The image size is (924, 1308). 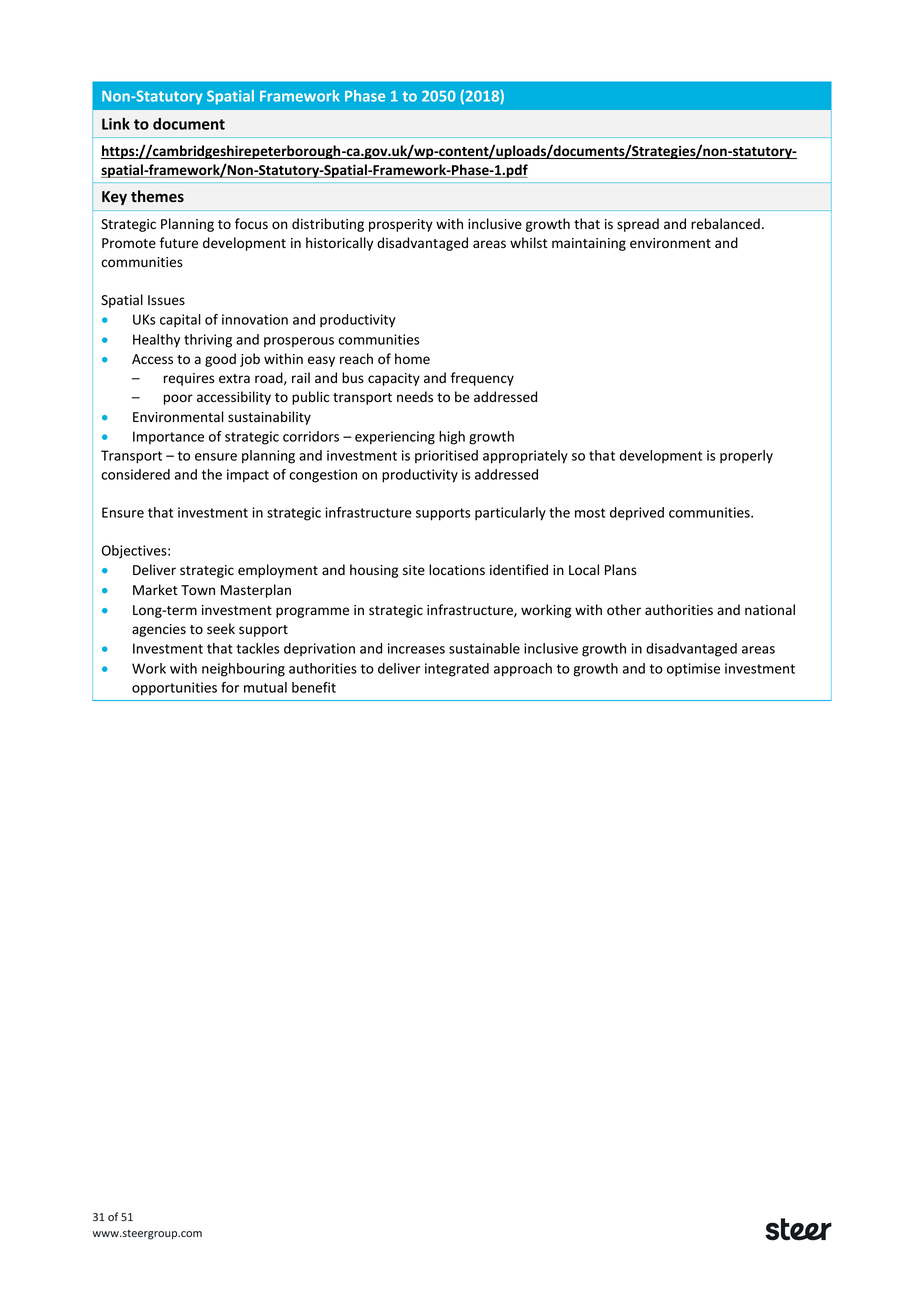 What do you see at coordinates (415, 397) in the page?
I see `needs` at bounding box center [415, 397].
